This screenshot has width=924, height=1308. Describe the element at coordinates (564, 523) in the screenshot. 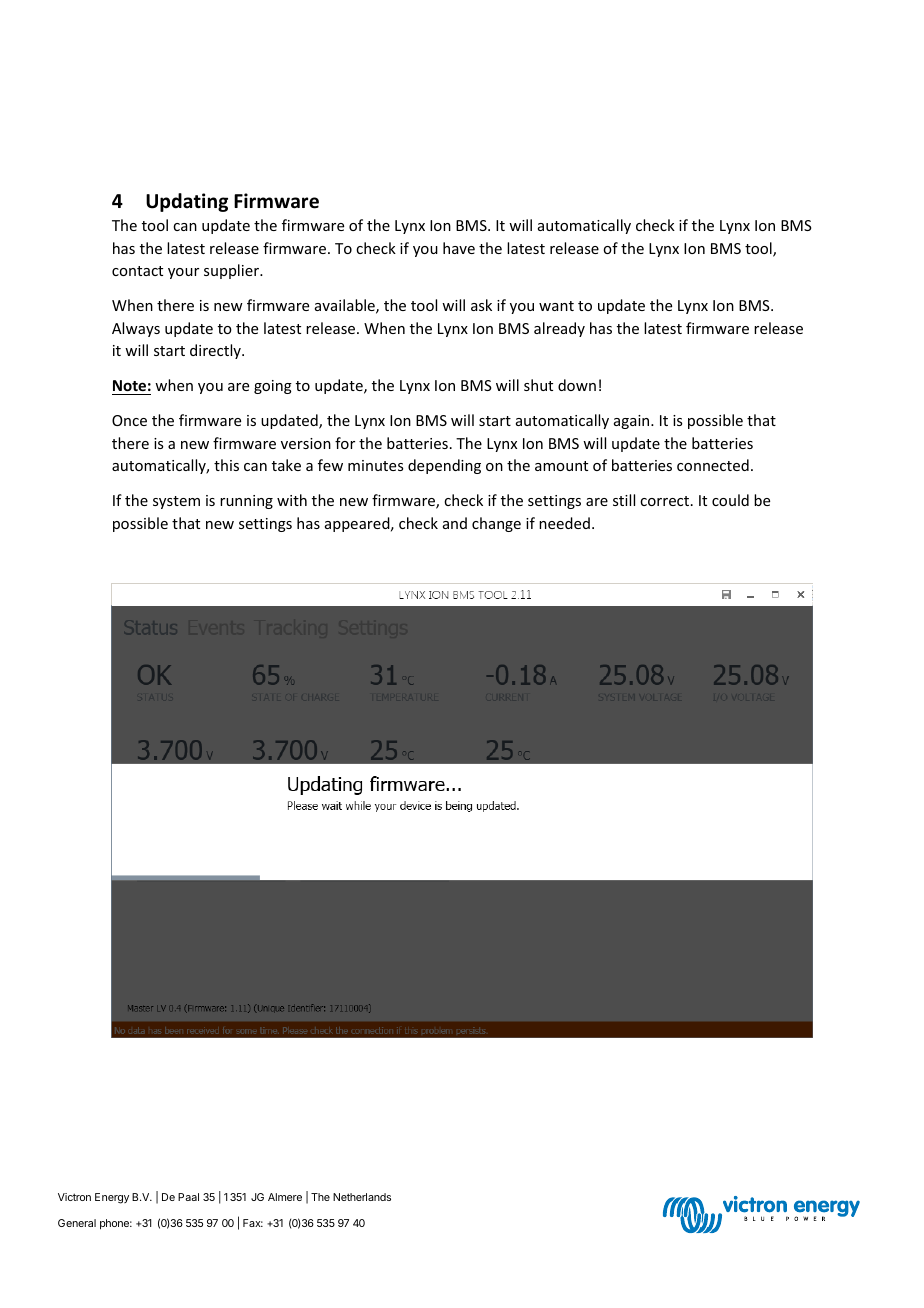

I see `needed` at that location.
